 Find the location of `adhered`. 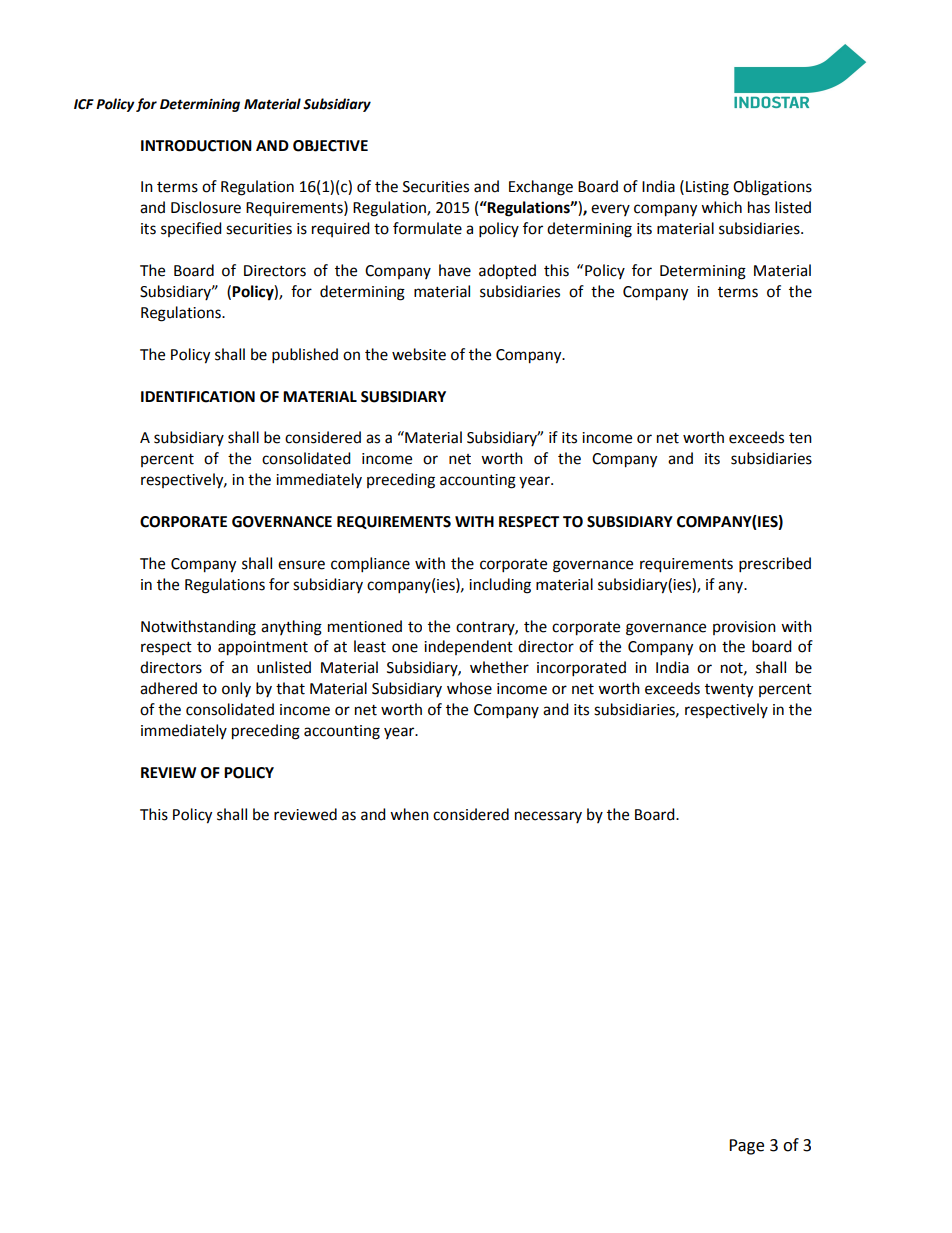

adhered is located at coordinates (168, 688).
